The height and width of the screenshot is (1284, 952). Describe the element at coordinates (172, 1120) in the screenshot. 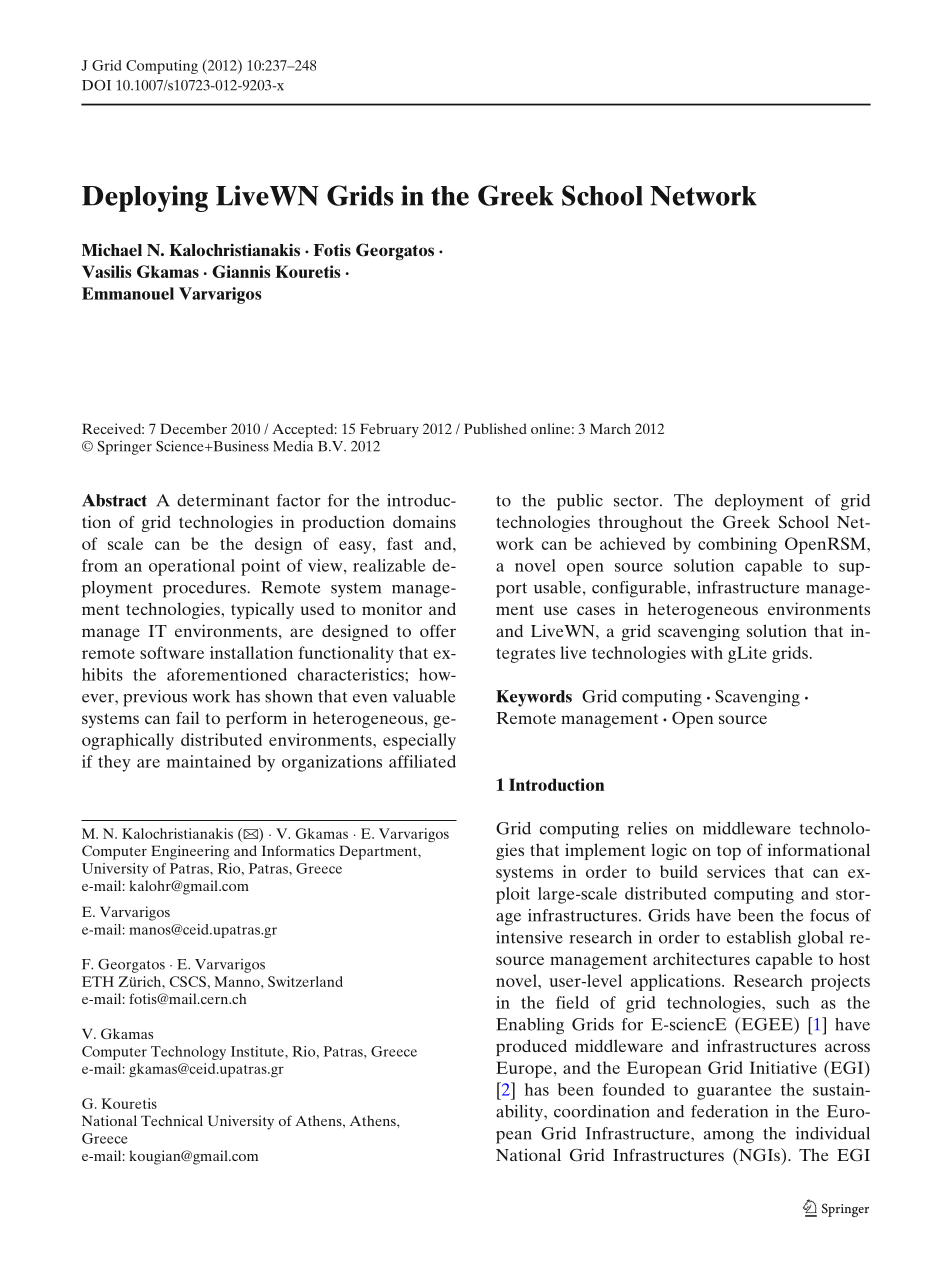

I see `Technical` at that location.
